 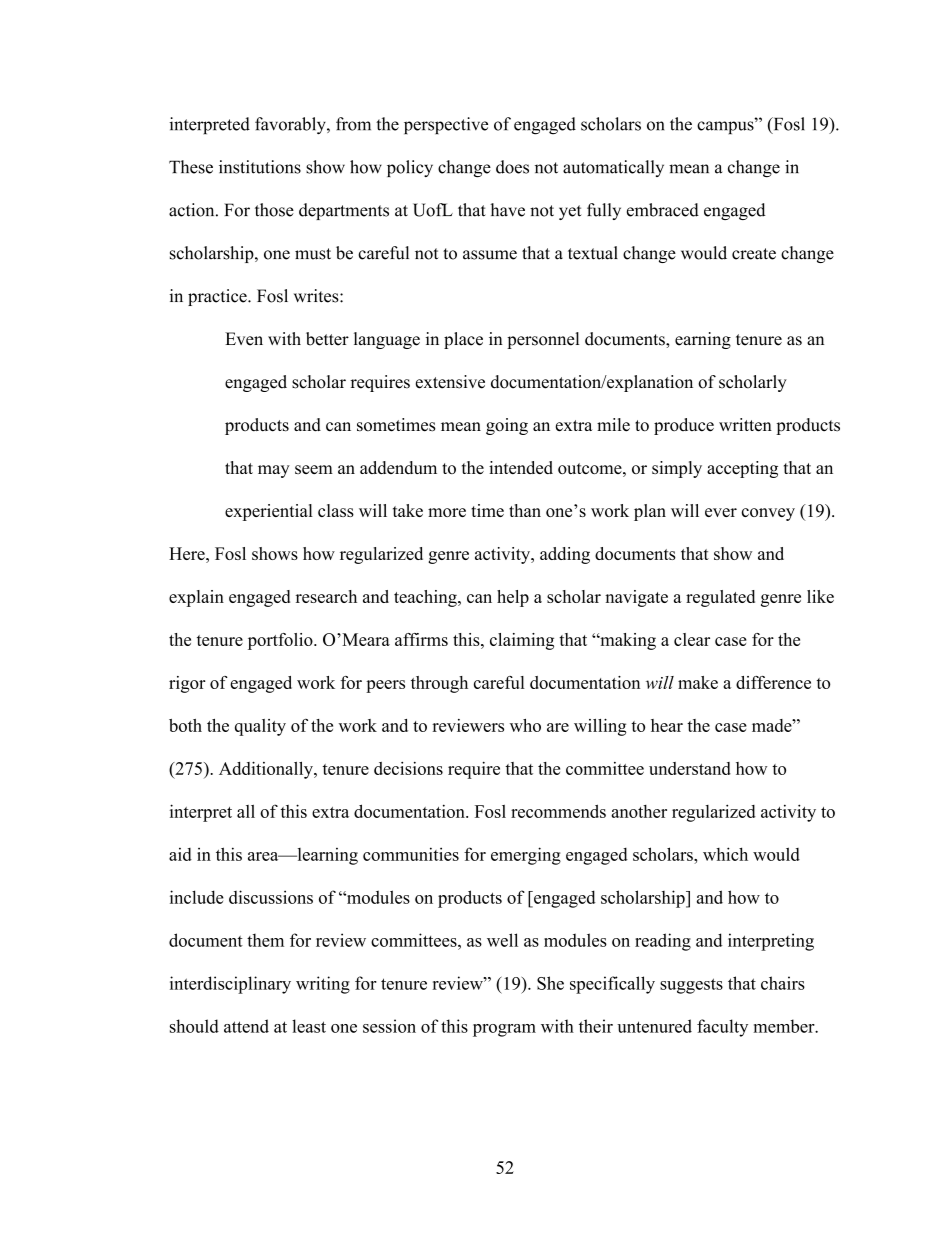 What do you see at coordinates (720, 598) in the screenshot?
I see `regulated` at bounding box center [720, 598].
